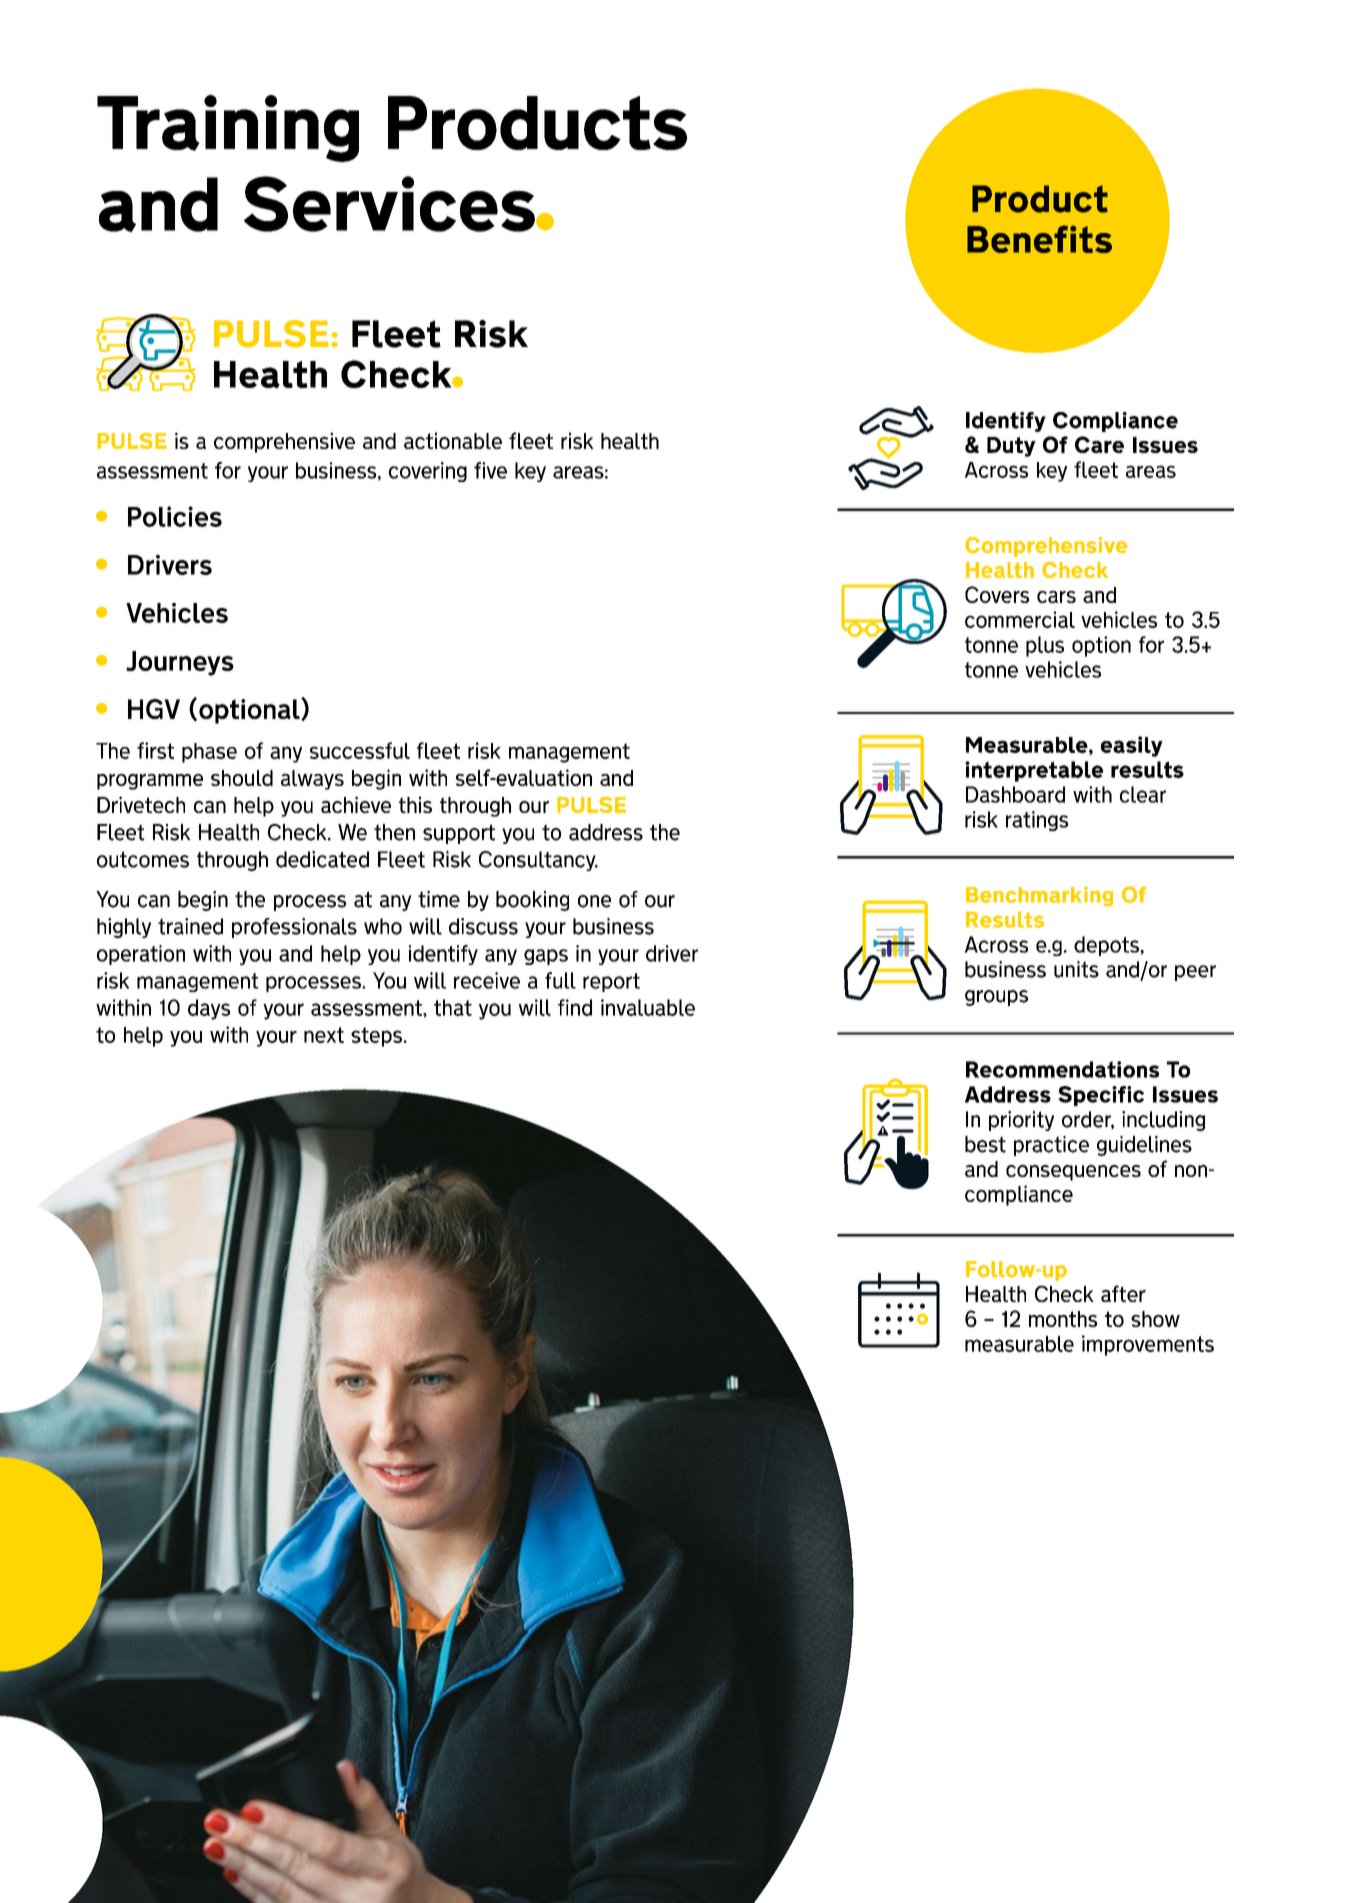  What do you see at coordinates (1063, 1319) in the screenshot?
I see `months` at bounding box center [1063, 1319].
